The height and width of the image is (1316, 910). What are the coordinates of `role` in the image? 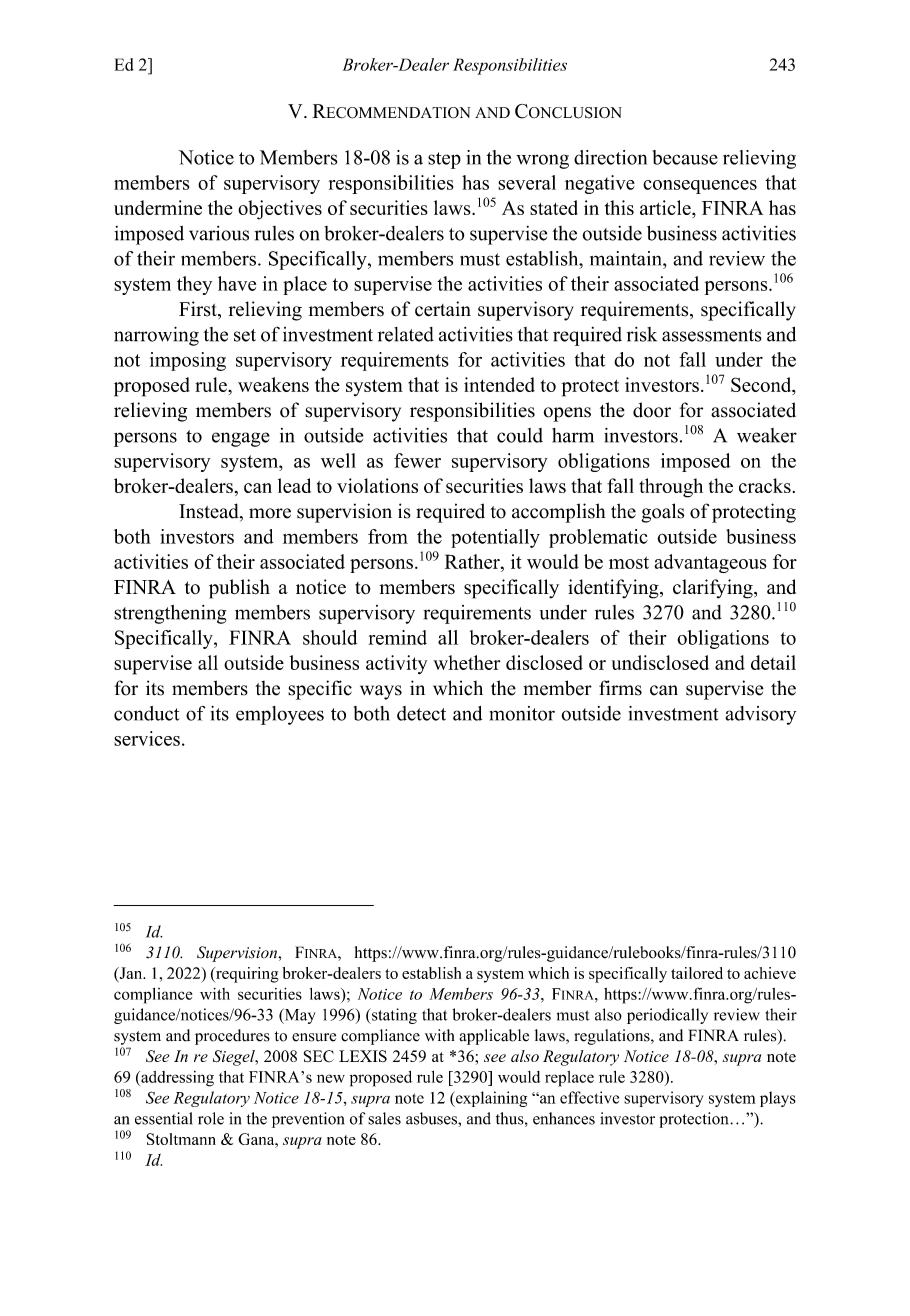 It's located at (211, 1118).
